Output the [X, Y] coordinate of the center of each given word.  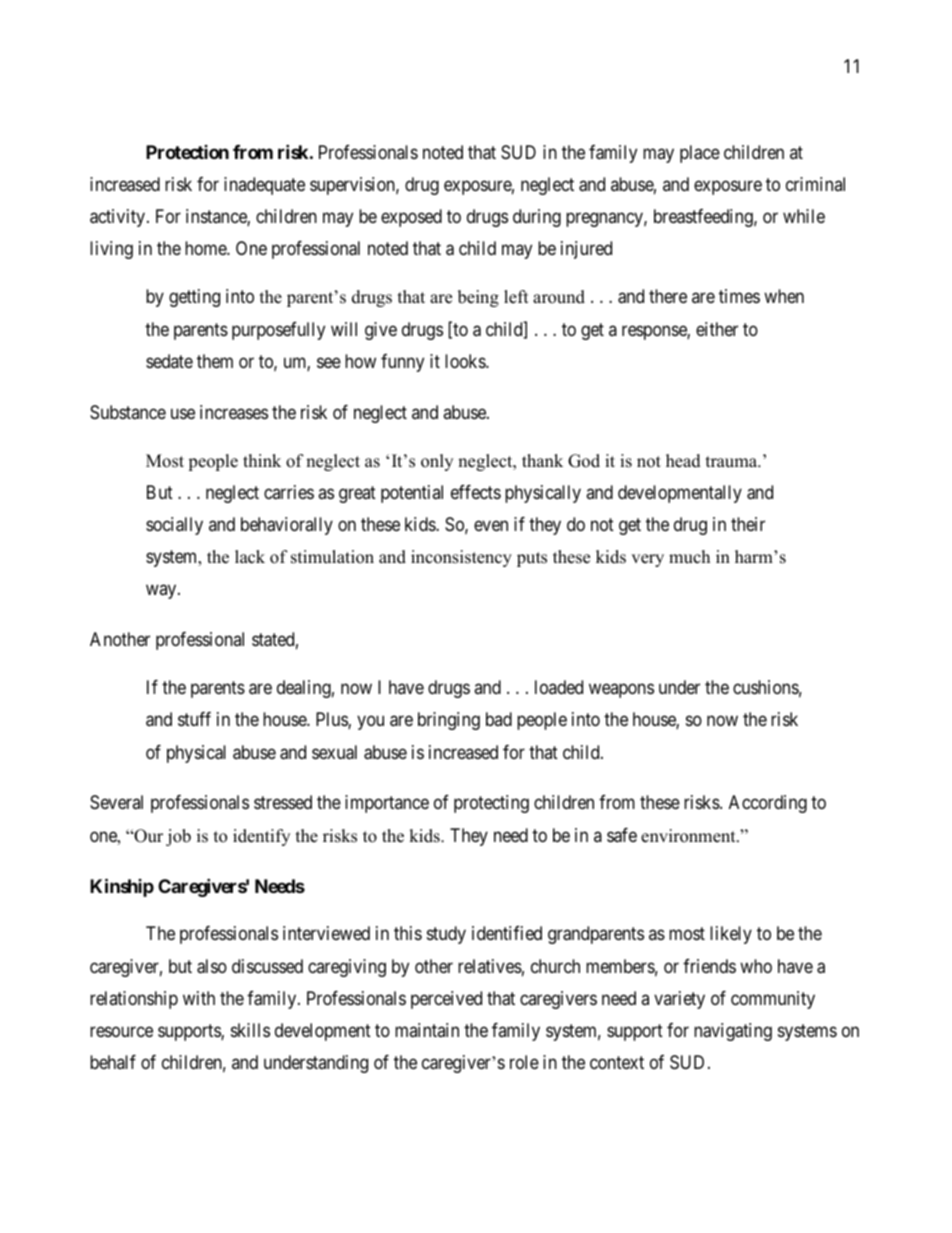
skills [250, 1030]
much [689, 557]
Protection [187, 152]
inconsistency [461, 558]
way [162, 592]
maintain [427, 1030]
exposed [411, 218]
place [700, 154]
